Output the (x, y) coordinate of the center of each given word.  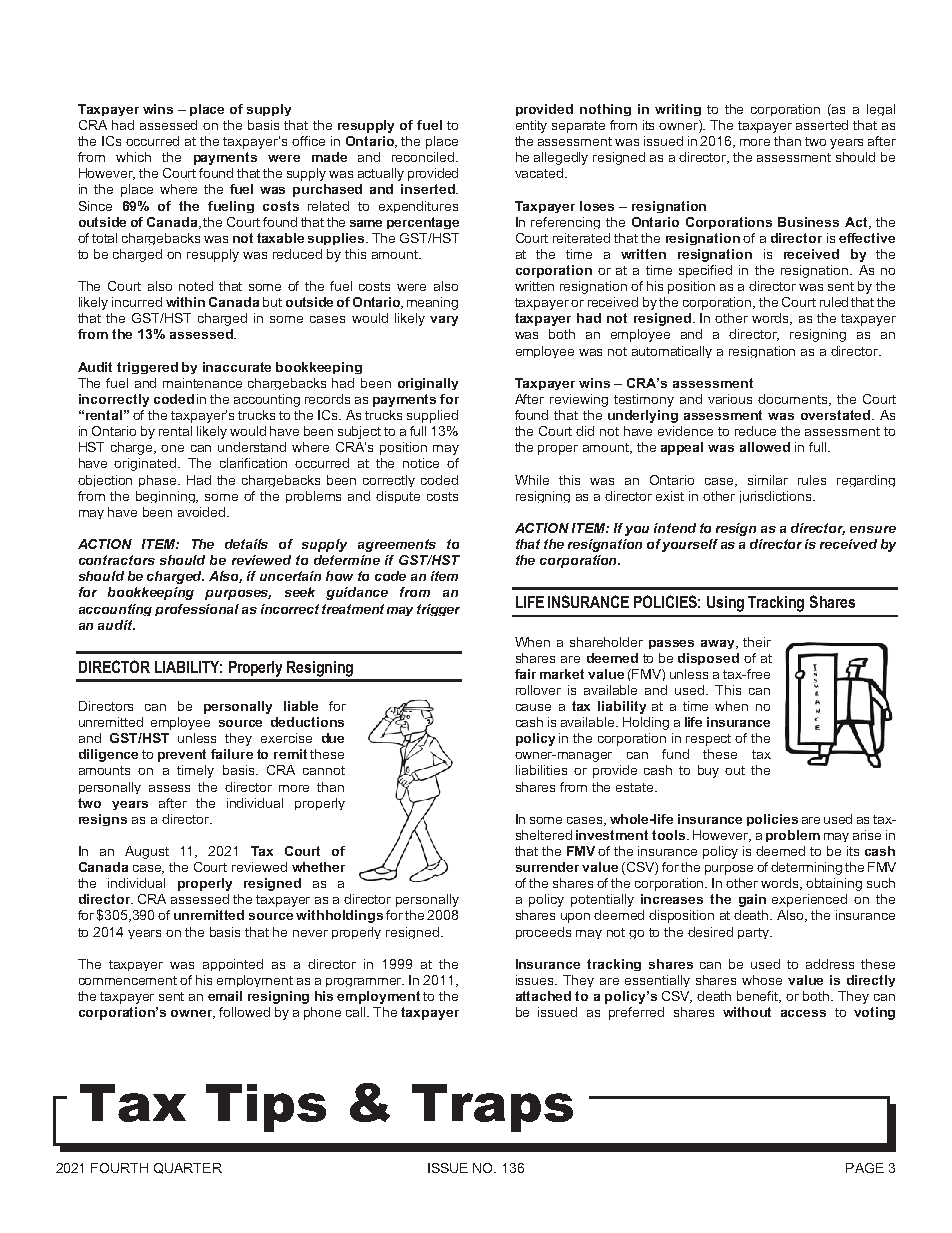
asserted (822, 125)
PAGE (865, 1168)
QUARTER (188, 1168)
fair (525, 674)
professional (197, 610)
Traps (492, 1108)
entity (531, 126)
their (757, 642)
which (133, 157)
